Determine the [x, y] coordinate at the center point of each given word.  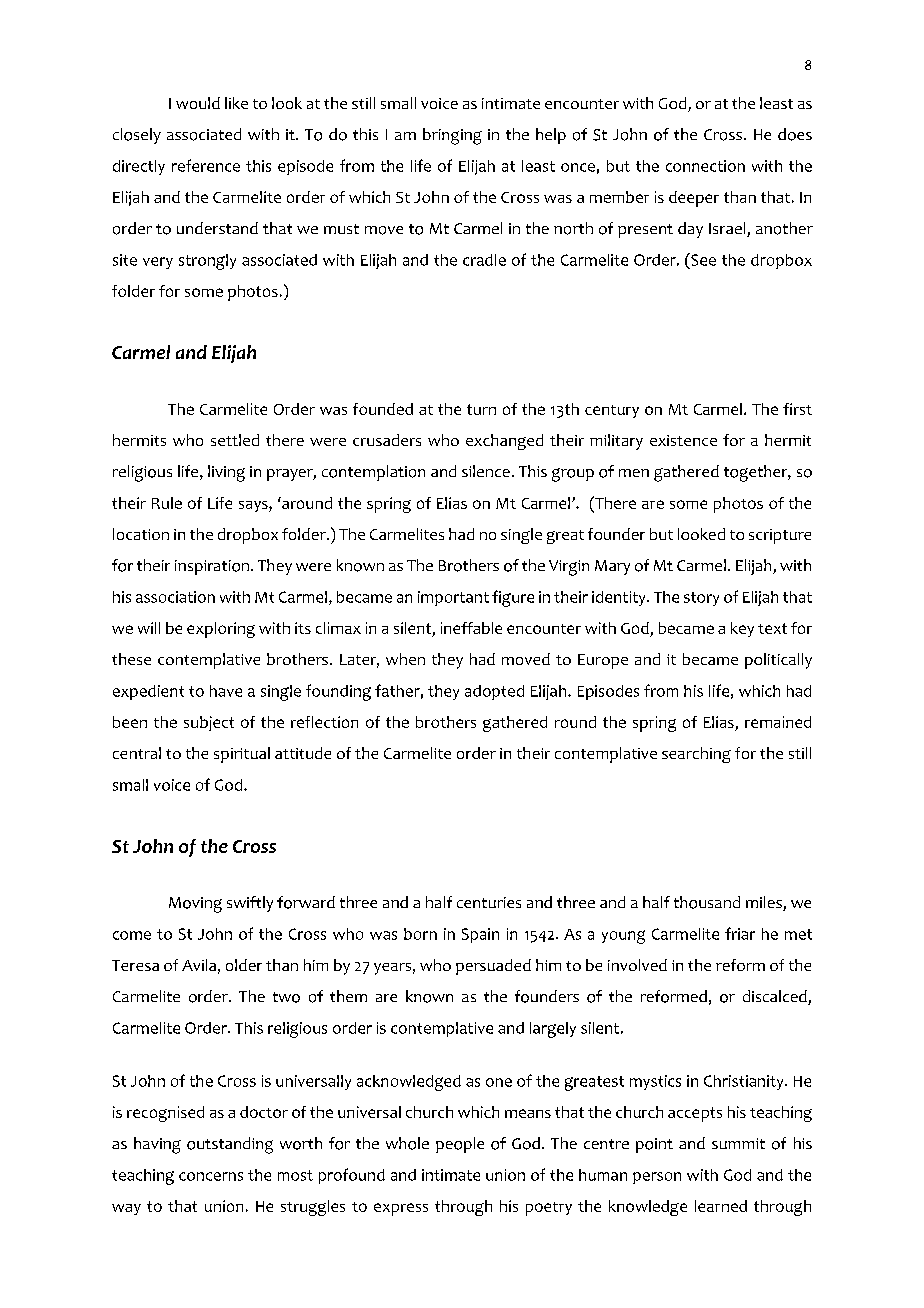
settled [235, 440]
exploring [221, 630]
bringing [452, 136]
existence [683, 440]
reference [206, 165]
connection [705, 166]
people [460, 1145]
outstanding [230, 1145]
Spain [480, 935]
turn [481, 409]
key [742, 629]
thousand [707, 902]
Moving [195, 905]
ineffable [471, 628]
